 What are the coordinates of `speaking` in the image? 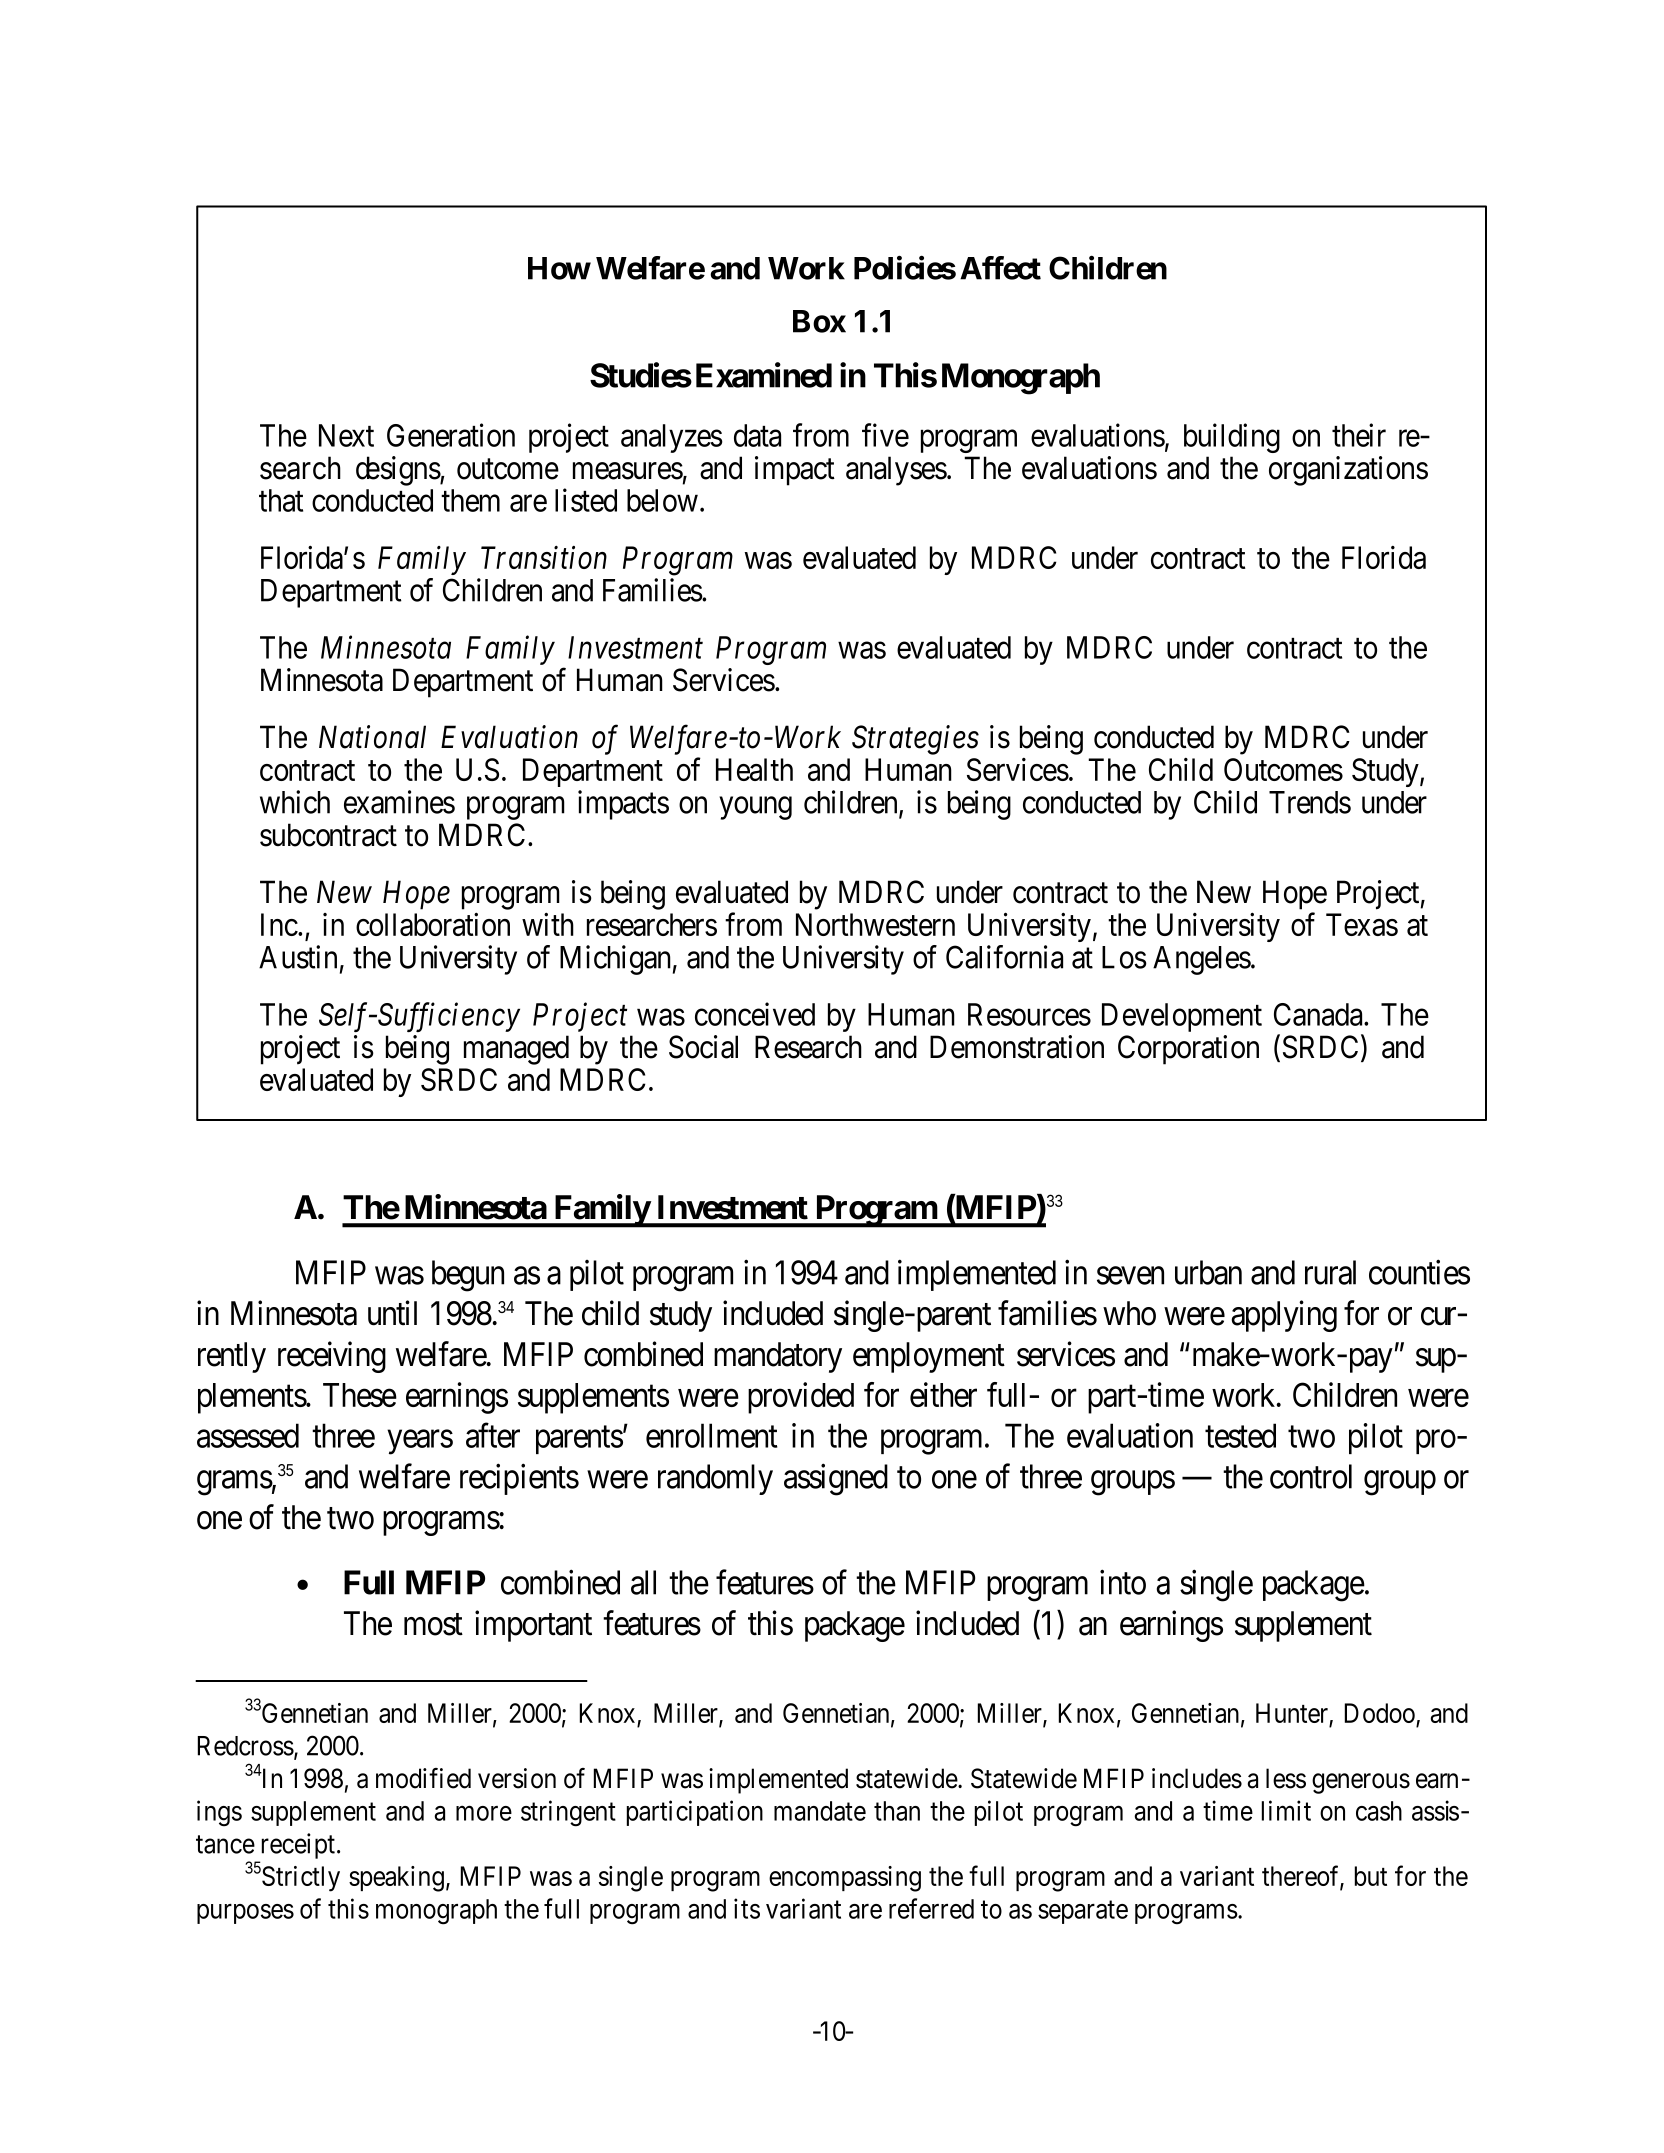 It's located at (396, 1879).
